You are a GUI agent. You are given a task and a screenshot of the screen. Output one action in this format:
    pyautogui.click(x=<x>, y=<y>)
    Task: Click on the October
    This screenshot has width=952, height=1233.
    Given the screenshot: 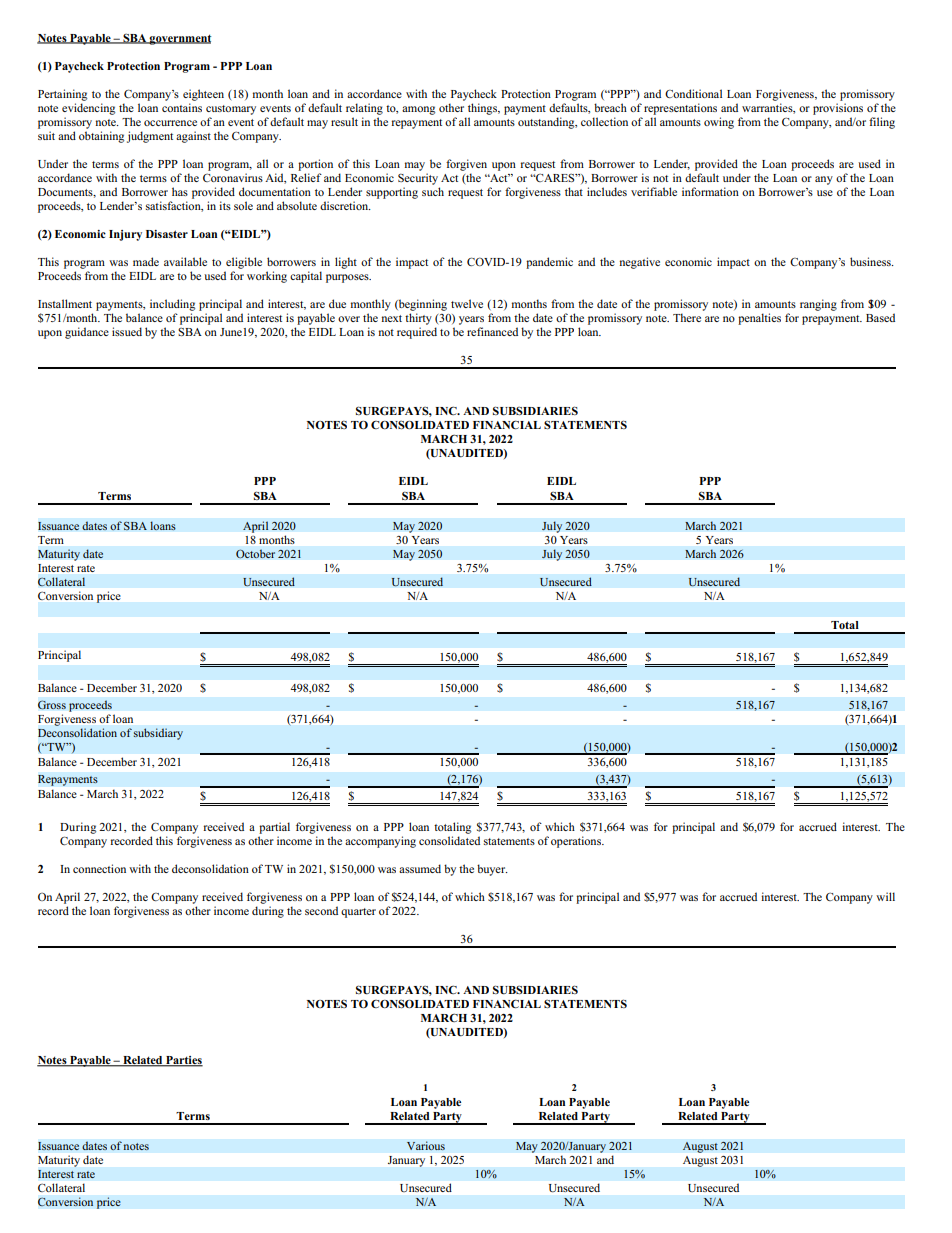 What is the action you would take?
    pyautogui.click(x=255, y=554)
